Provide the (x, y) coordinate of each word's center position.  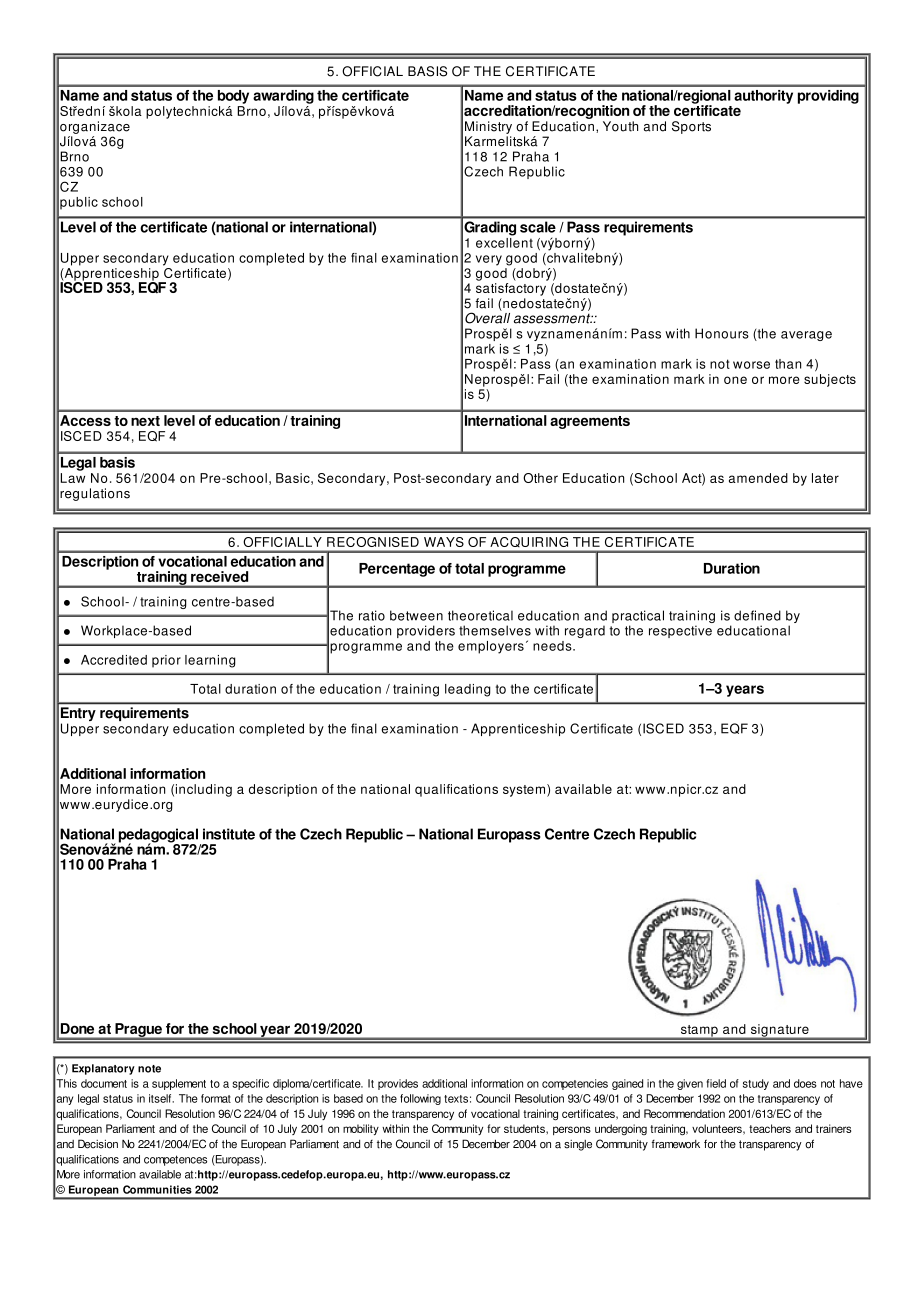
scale (537, 227)
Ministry (488, 127)
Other (540, 478)
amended (758, 478)
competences (175, 1160)
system (525, 790)
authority (763, 97)
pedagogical (158, 836)
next (145, 421)
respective (680, 631)
